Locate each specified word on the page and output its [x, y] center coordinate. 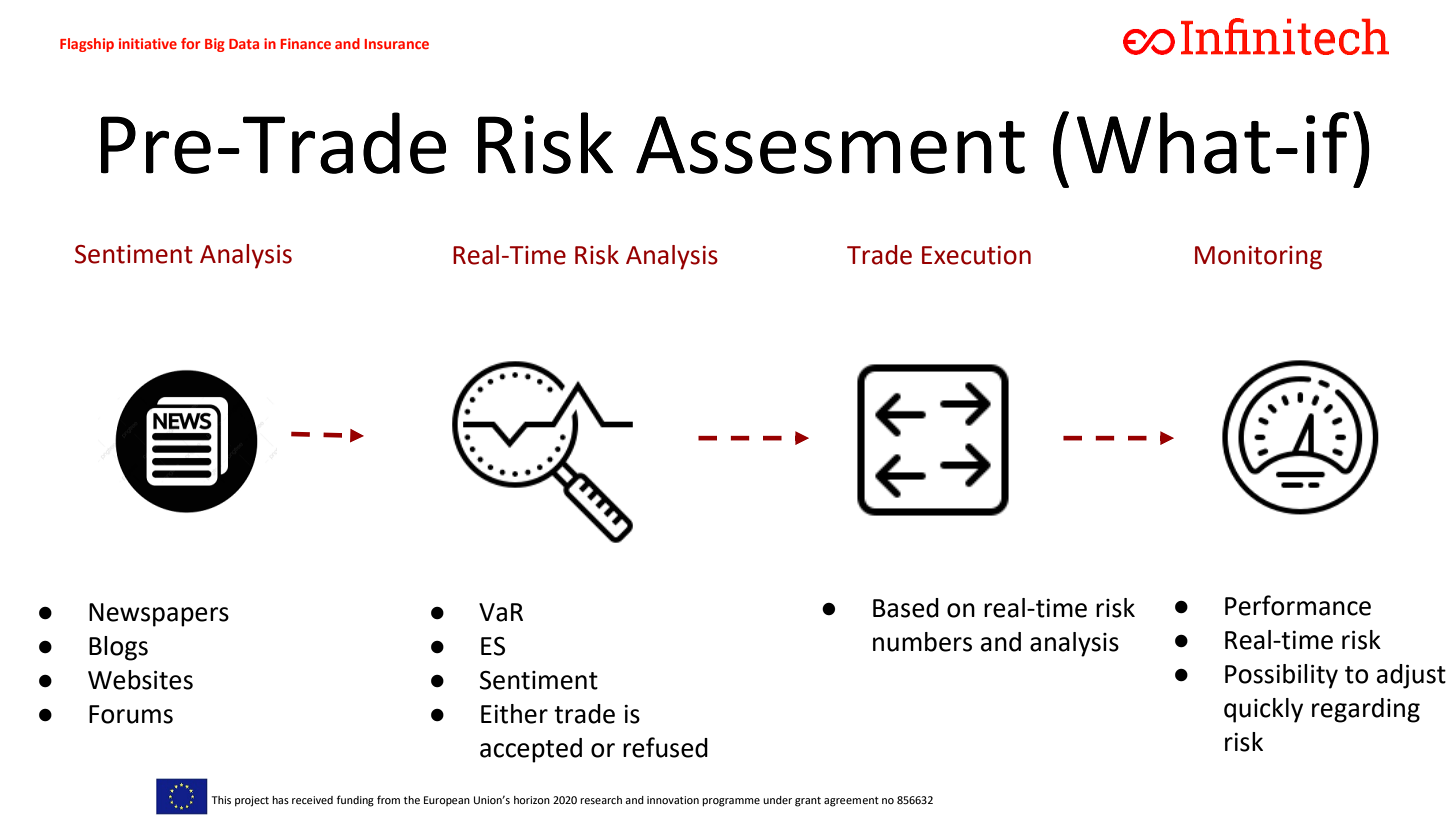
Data [244, 44]
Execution [976, 255]
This [221, 800]
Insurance [396, 44]
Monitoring [1258, 258]
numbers [922, 642]
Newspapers [159, 615]
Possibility [1281, 676]
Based [906, 608]
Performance [1298, 605]
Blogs [118, 648]
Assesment [830, 145]
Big [215, 45]
